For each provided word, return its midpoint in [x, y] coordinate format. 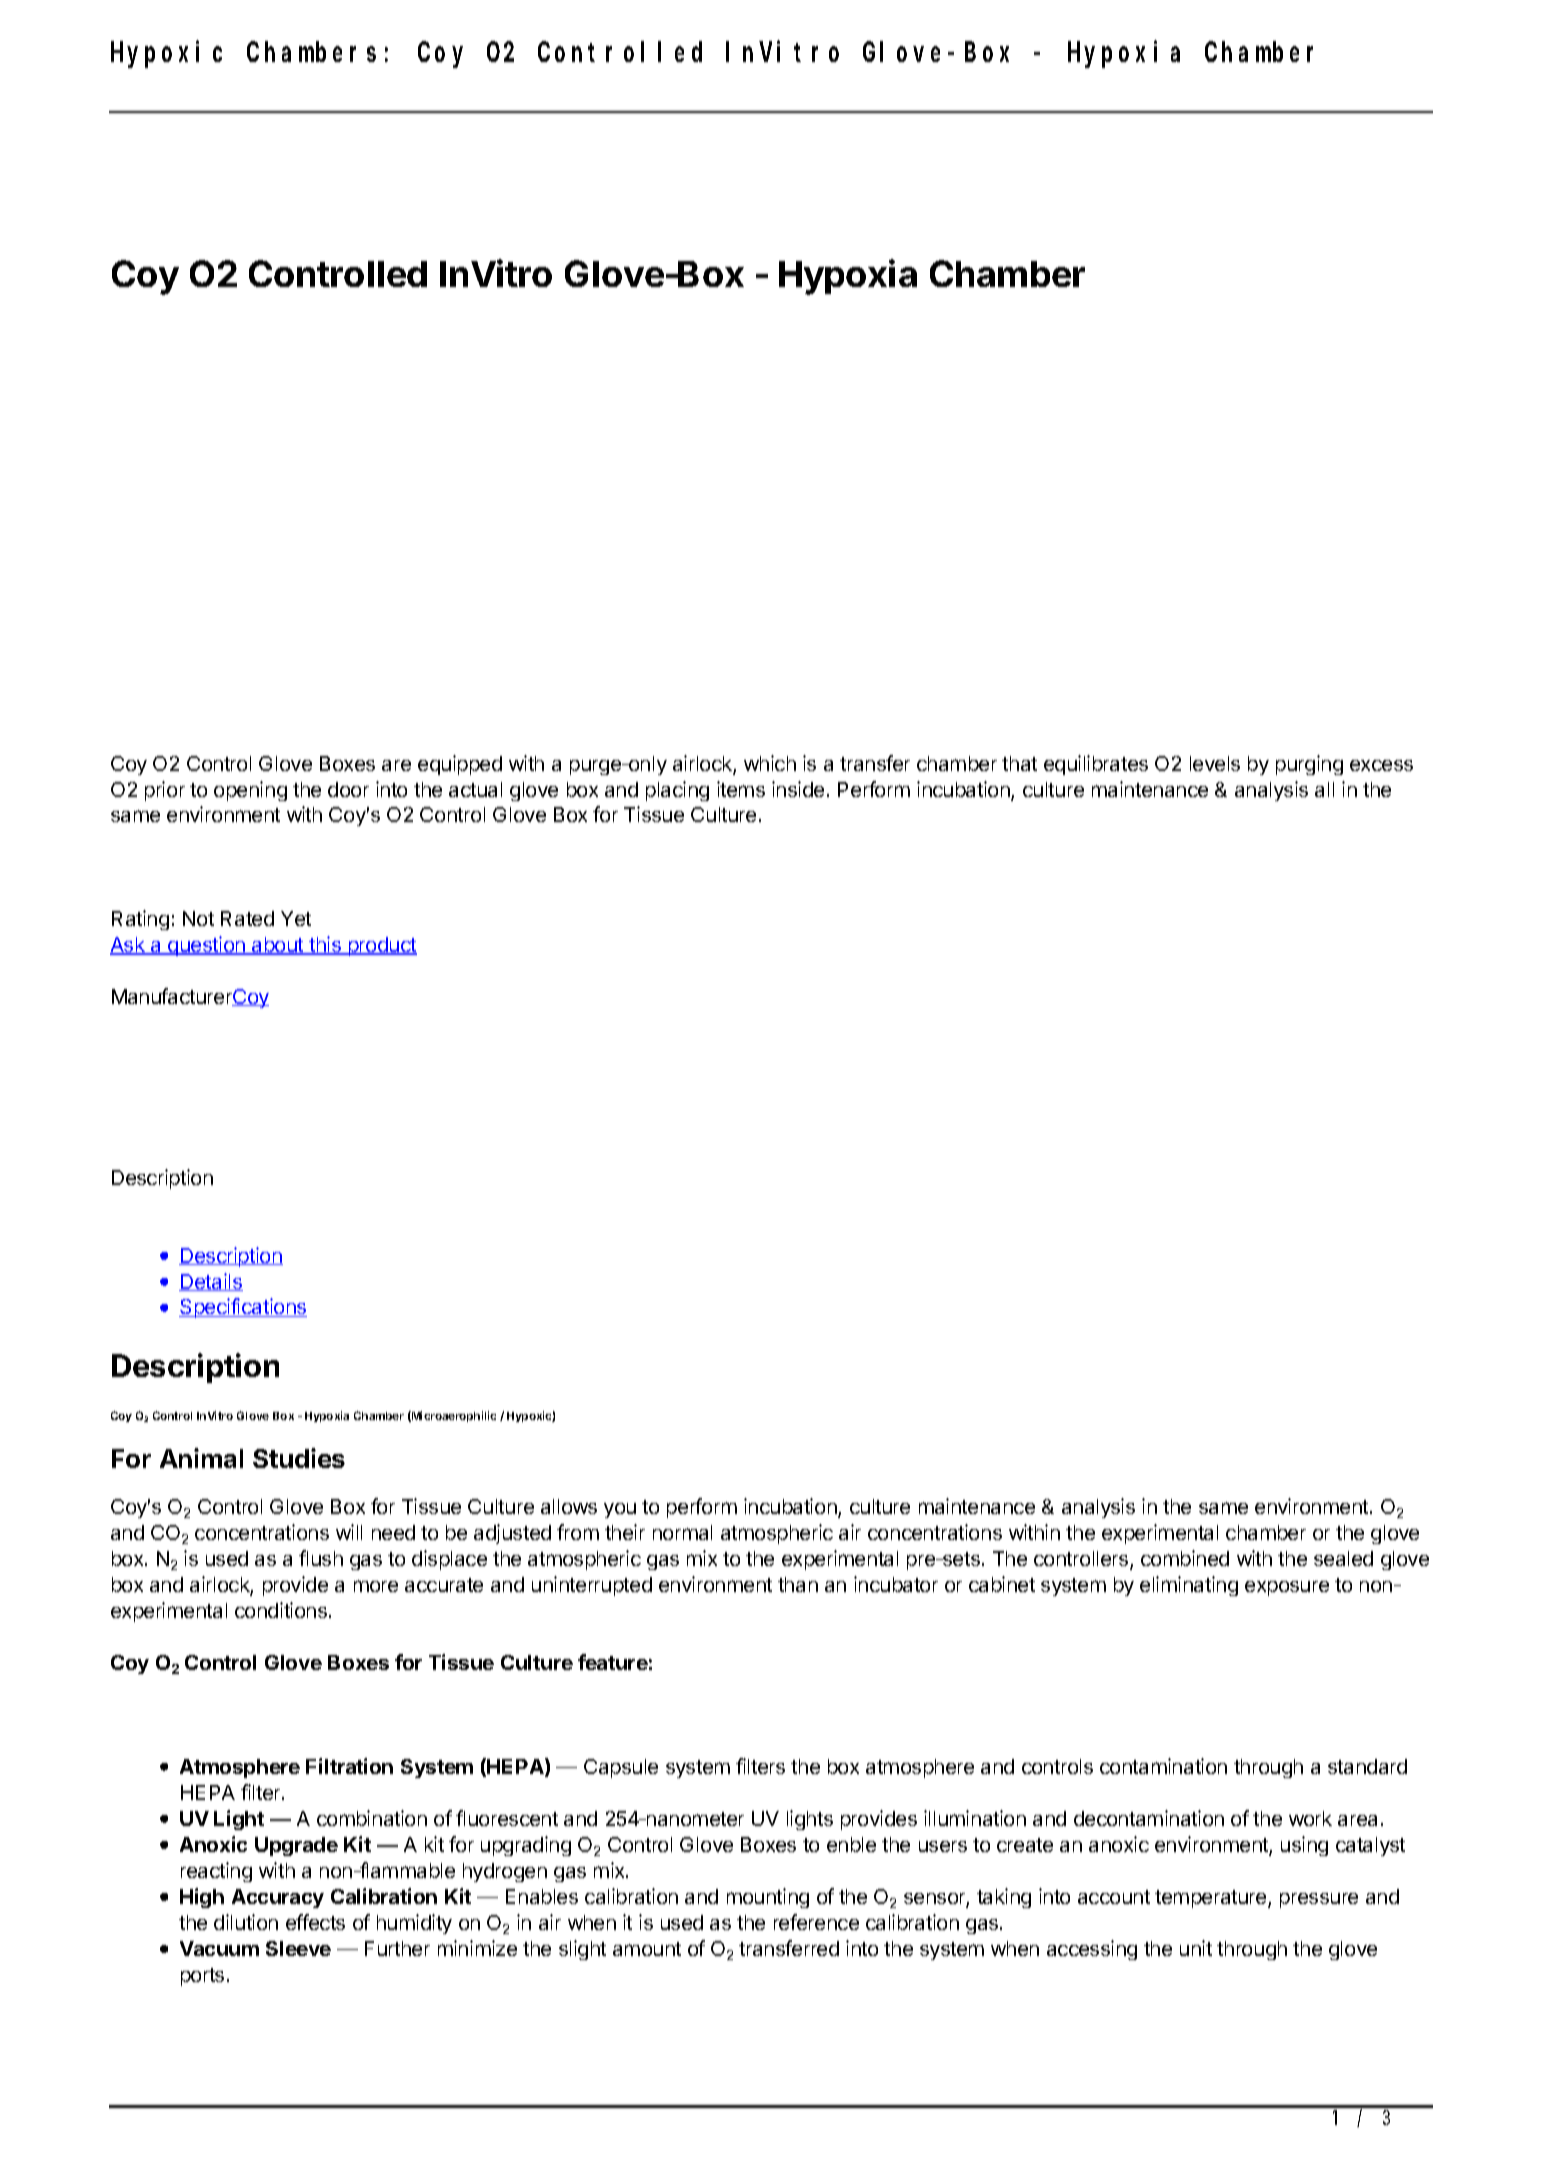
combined [1185, 1558]
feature [613, 1662]
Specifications [243, 1308]
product [381, 946]
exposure [1287, 1588]
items [741, 789]
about [278, 946]
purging [1309, 765]
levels [1215, 763]
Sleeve [298, 1948]
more [376, 1586]
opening [250, 791]
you [620, 1510]
